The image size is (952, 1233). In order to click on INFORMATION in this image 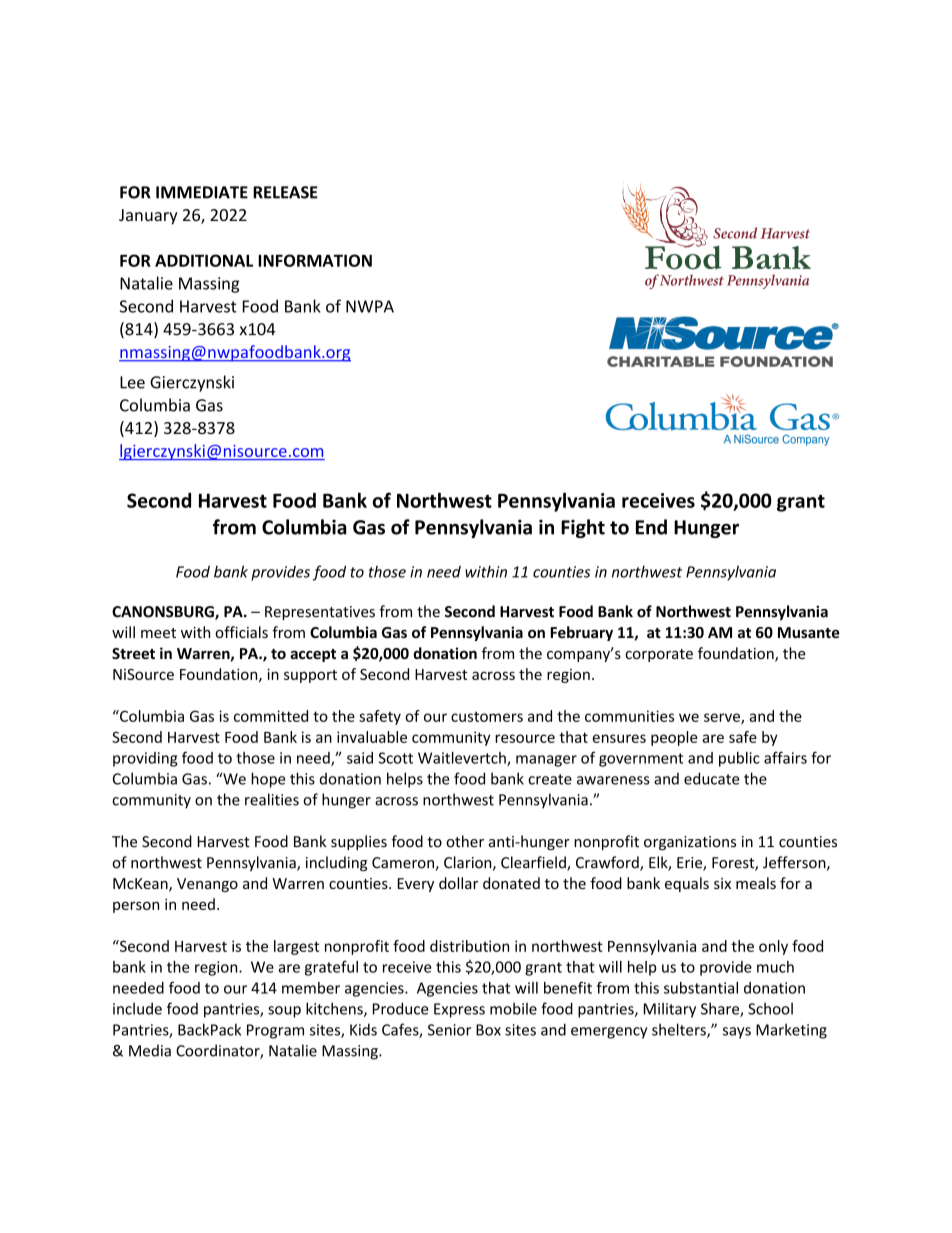, I will do `click(315, 260)`.
